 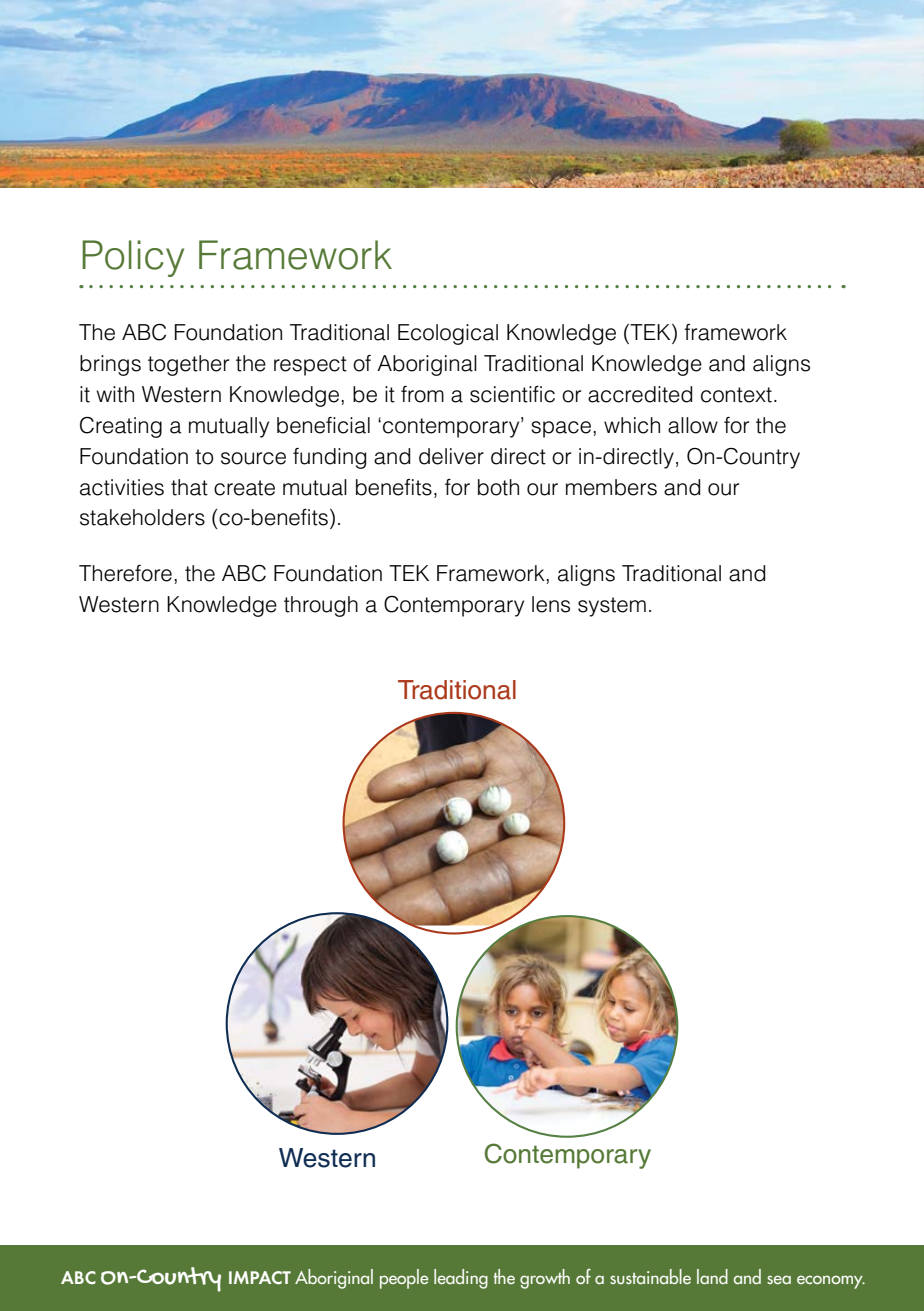 I want to click on through, so click(x=321, y=606).
